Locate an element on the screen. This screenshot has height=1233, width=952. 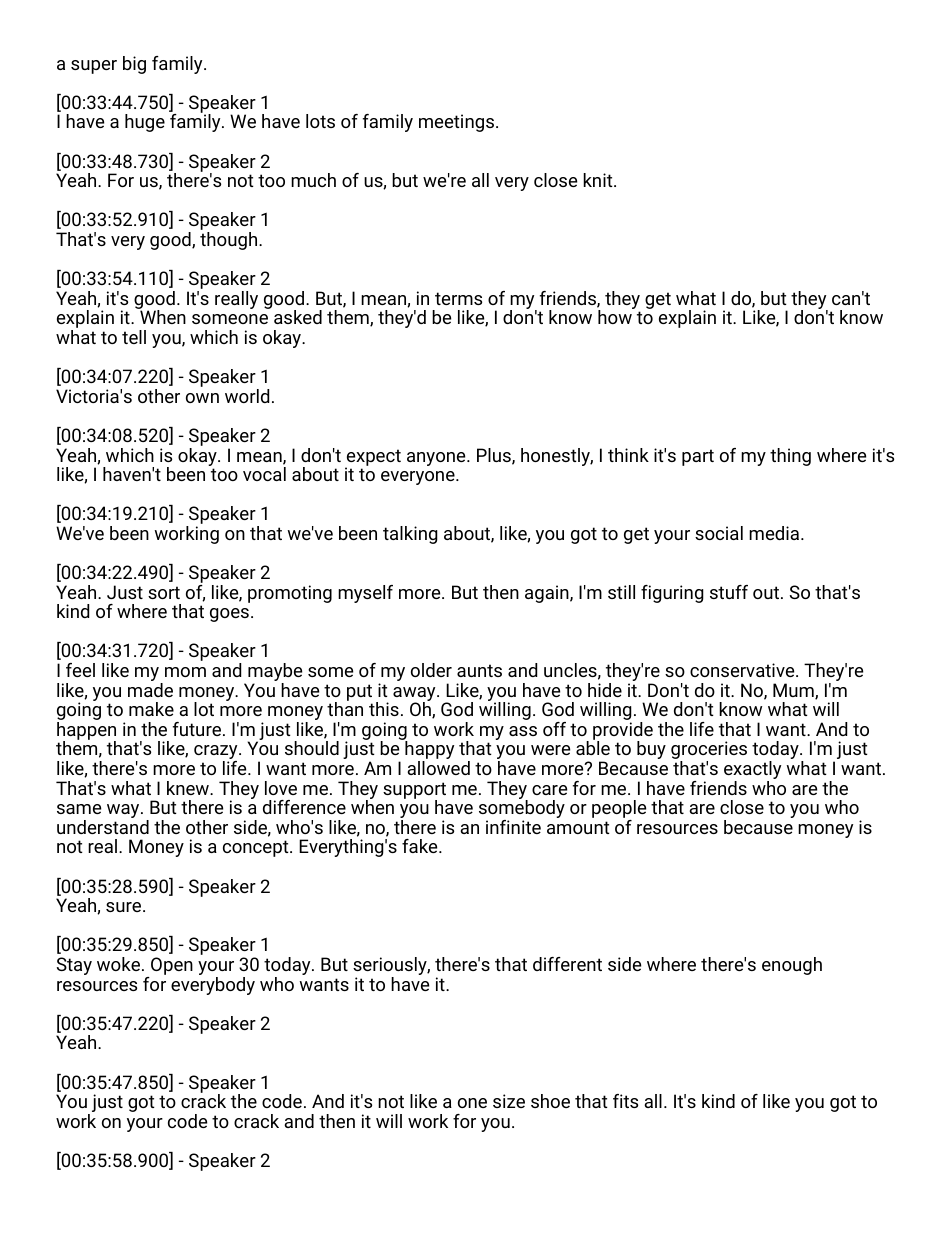
size is located at coordinates (509, 1101).
